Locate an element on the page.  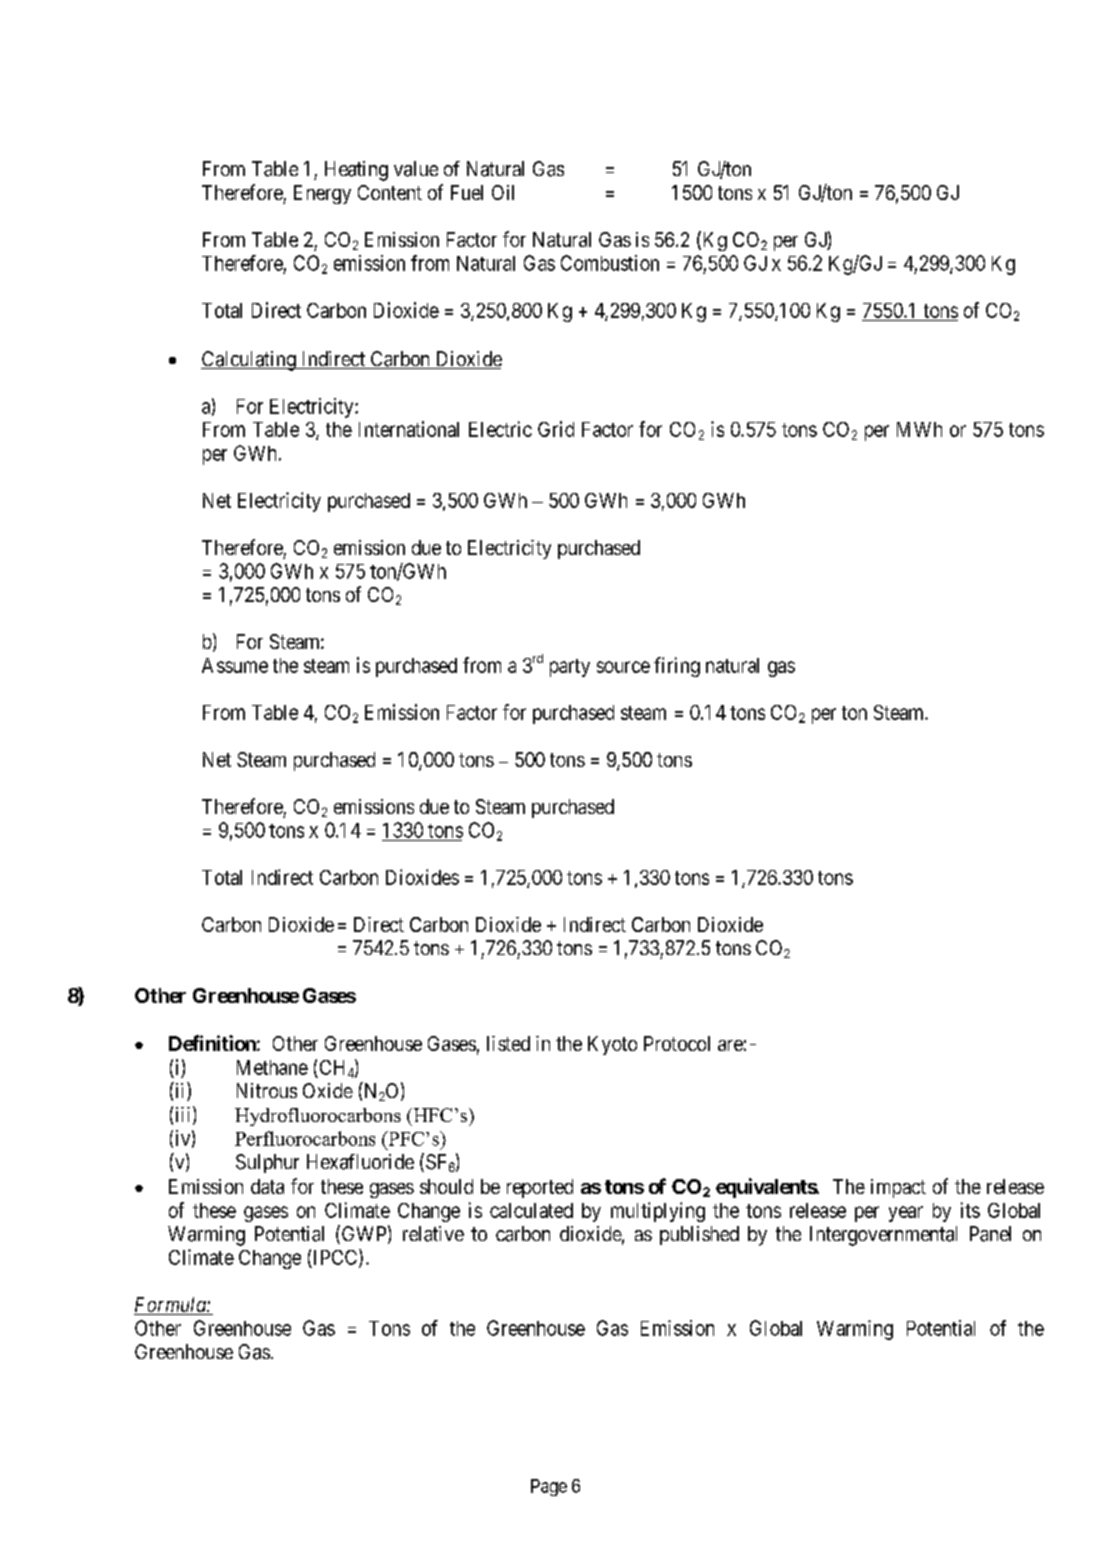
Combustion is located at coordinates (610, 263).
